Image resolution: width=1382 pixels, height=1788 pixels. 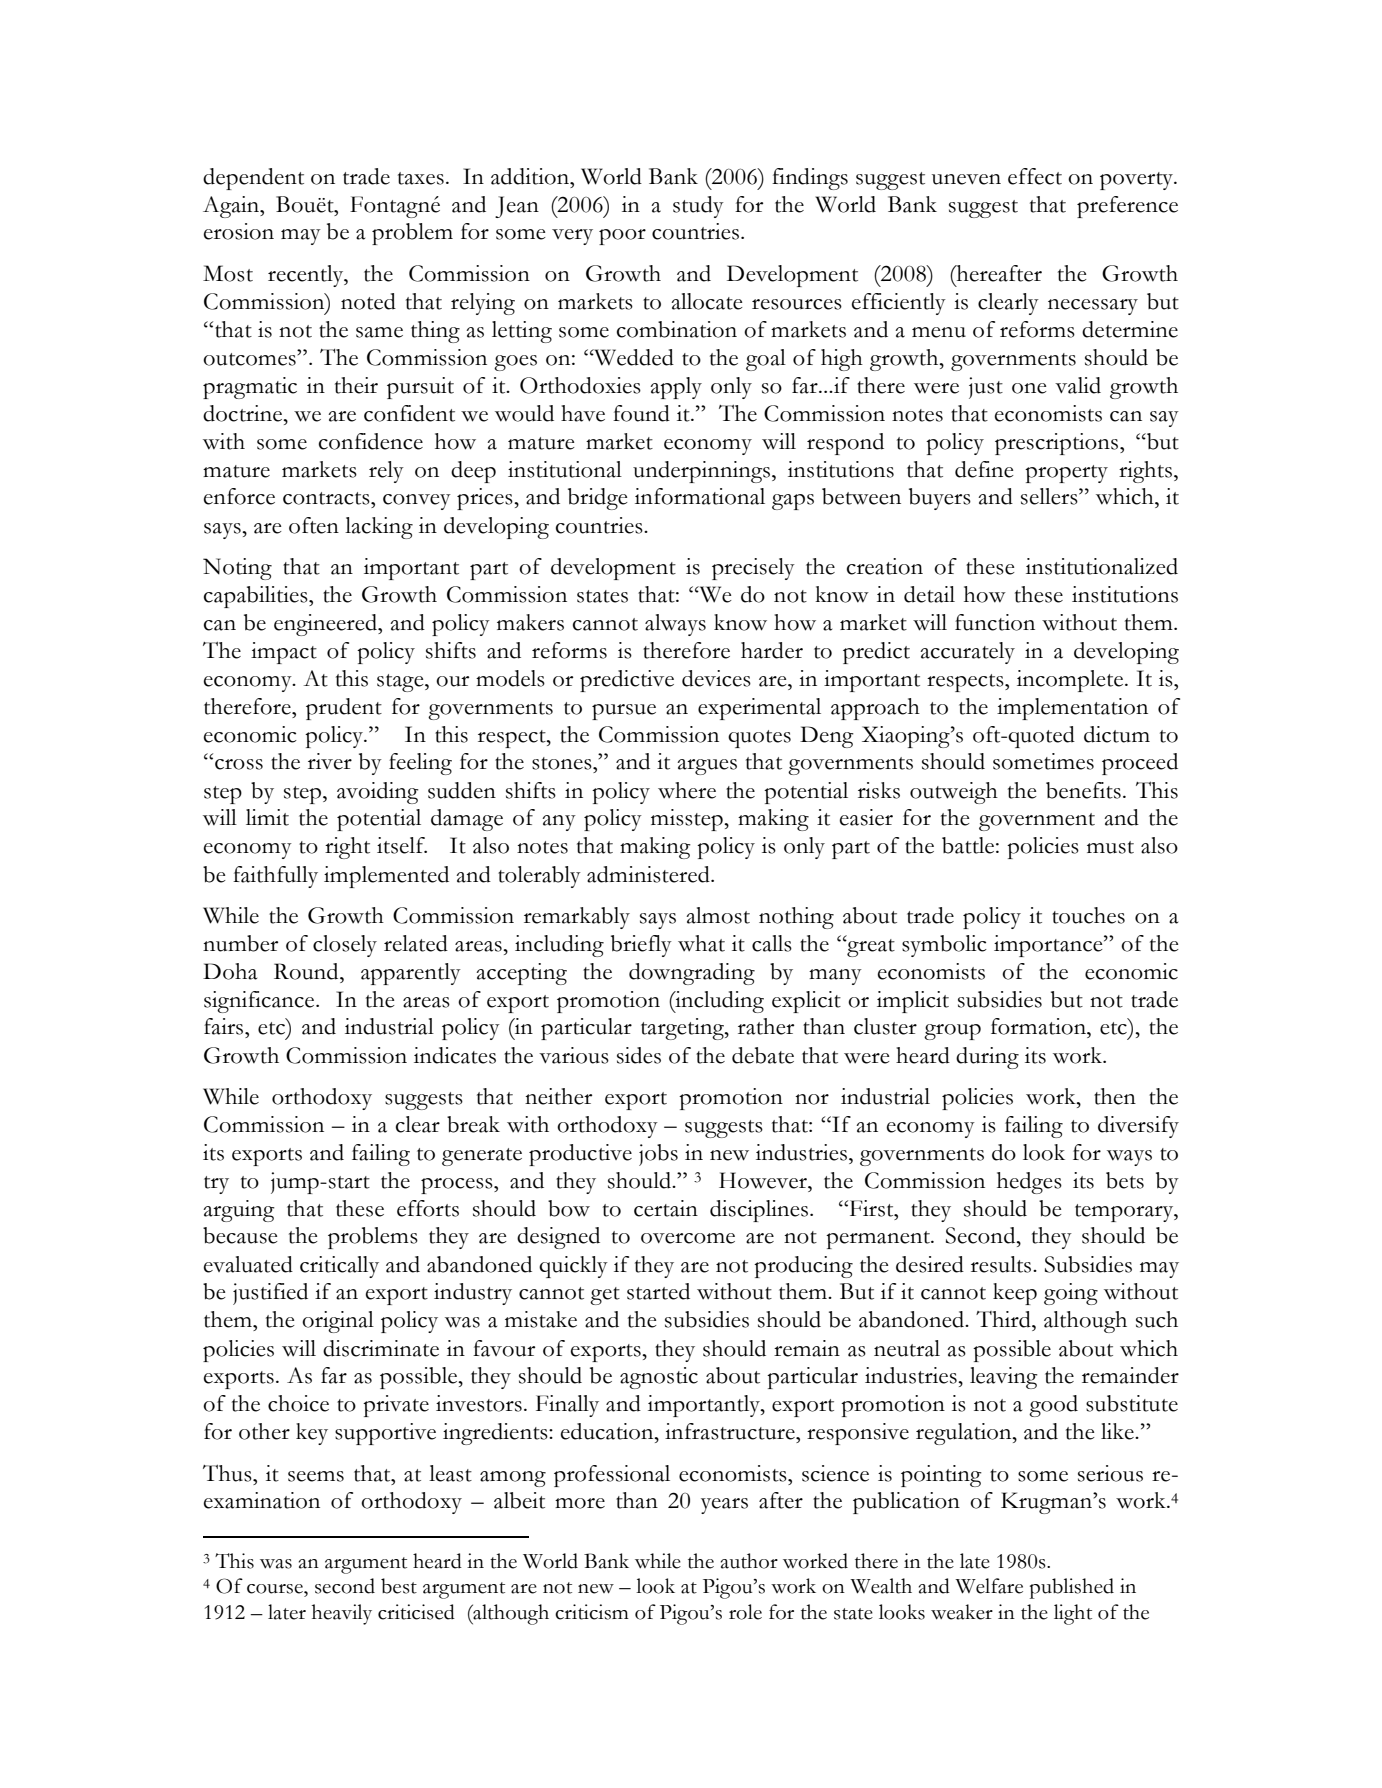 I want to click on dependent, so click(x=253, y=179).
